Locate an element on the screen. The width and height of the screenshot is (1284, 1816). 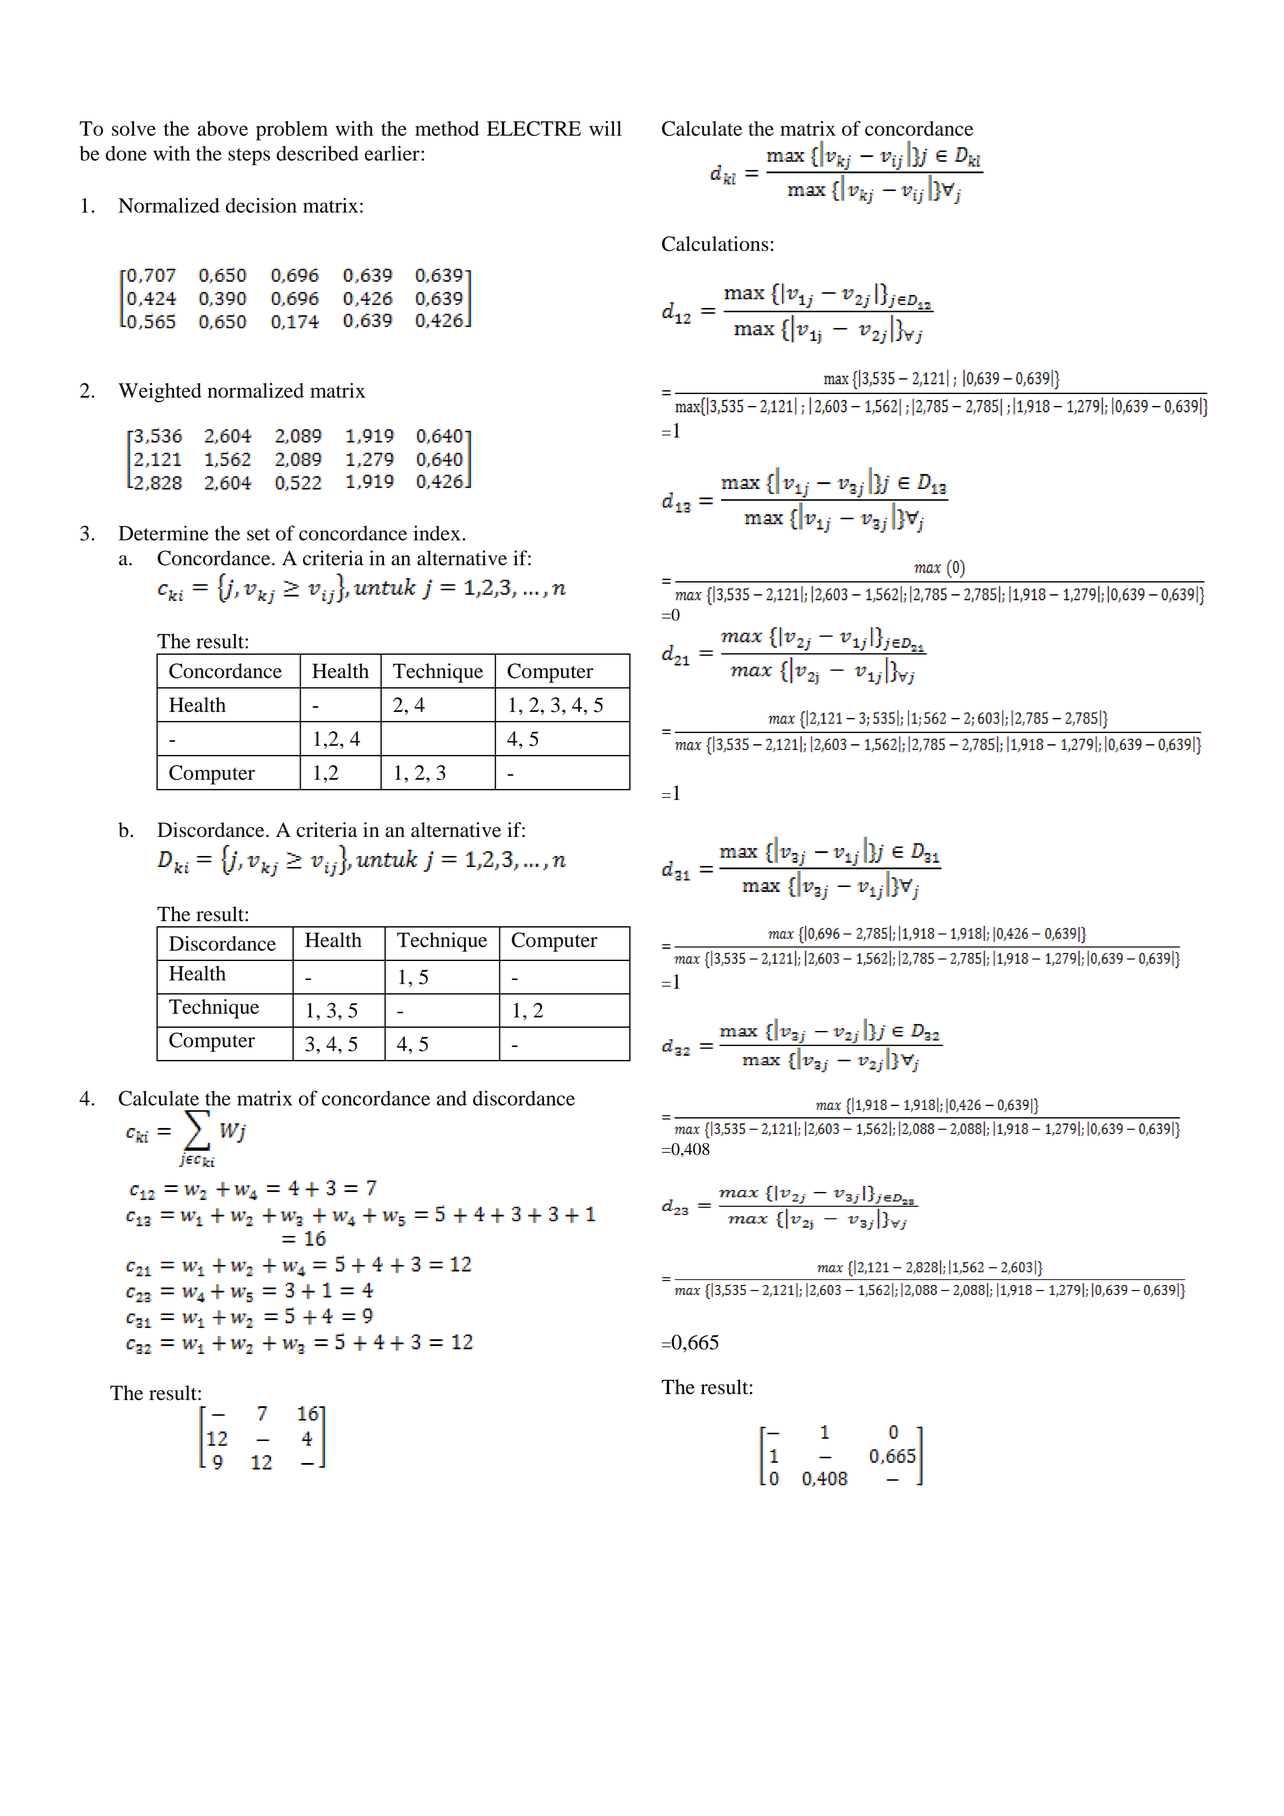
earlier is located at coordinates (393, 153).
